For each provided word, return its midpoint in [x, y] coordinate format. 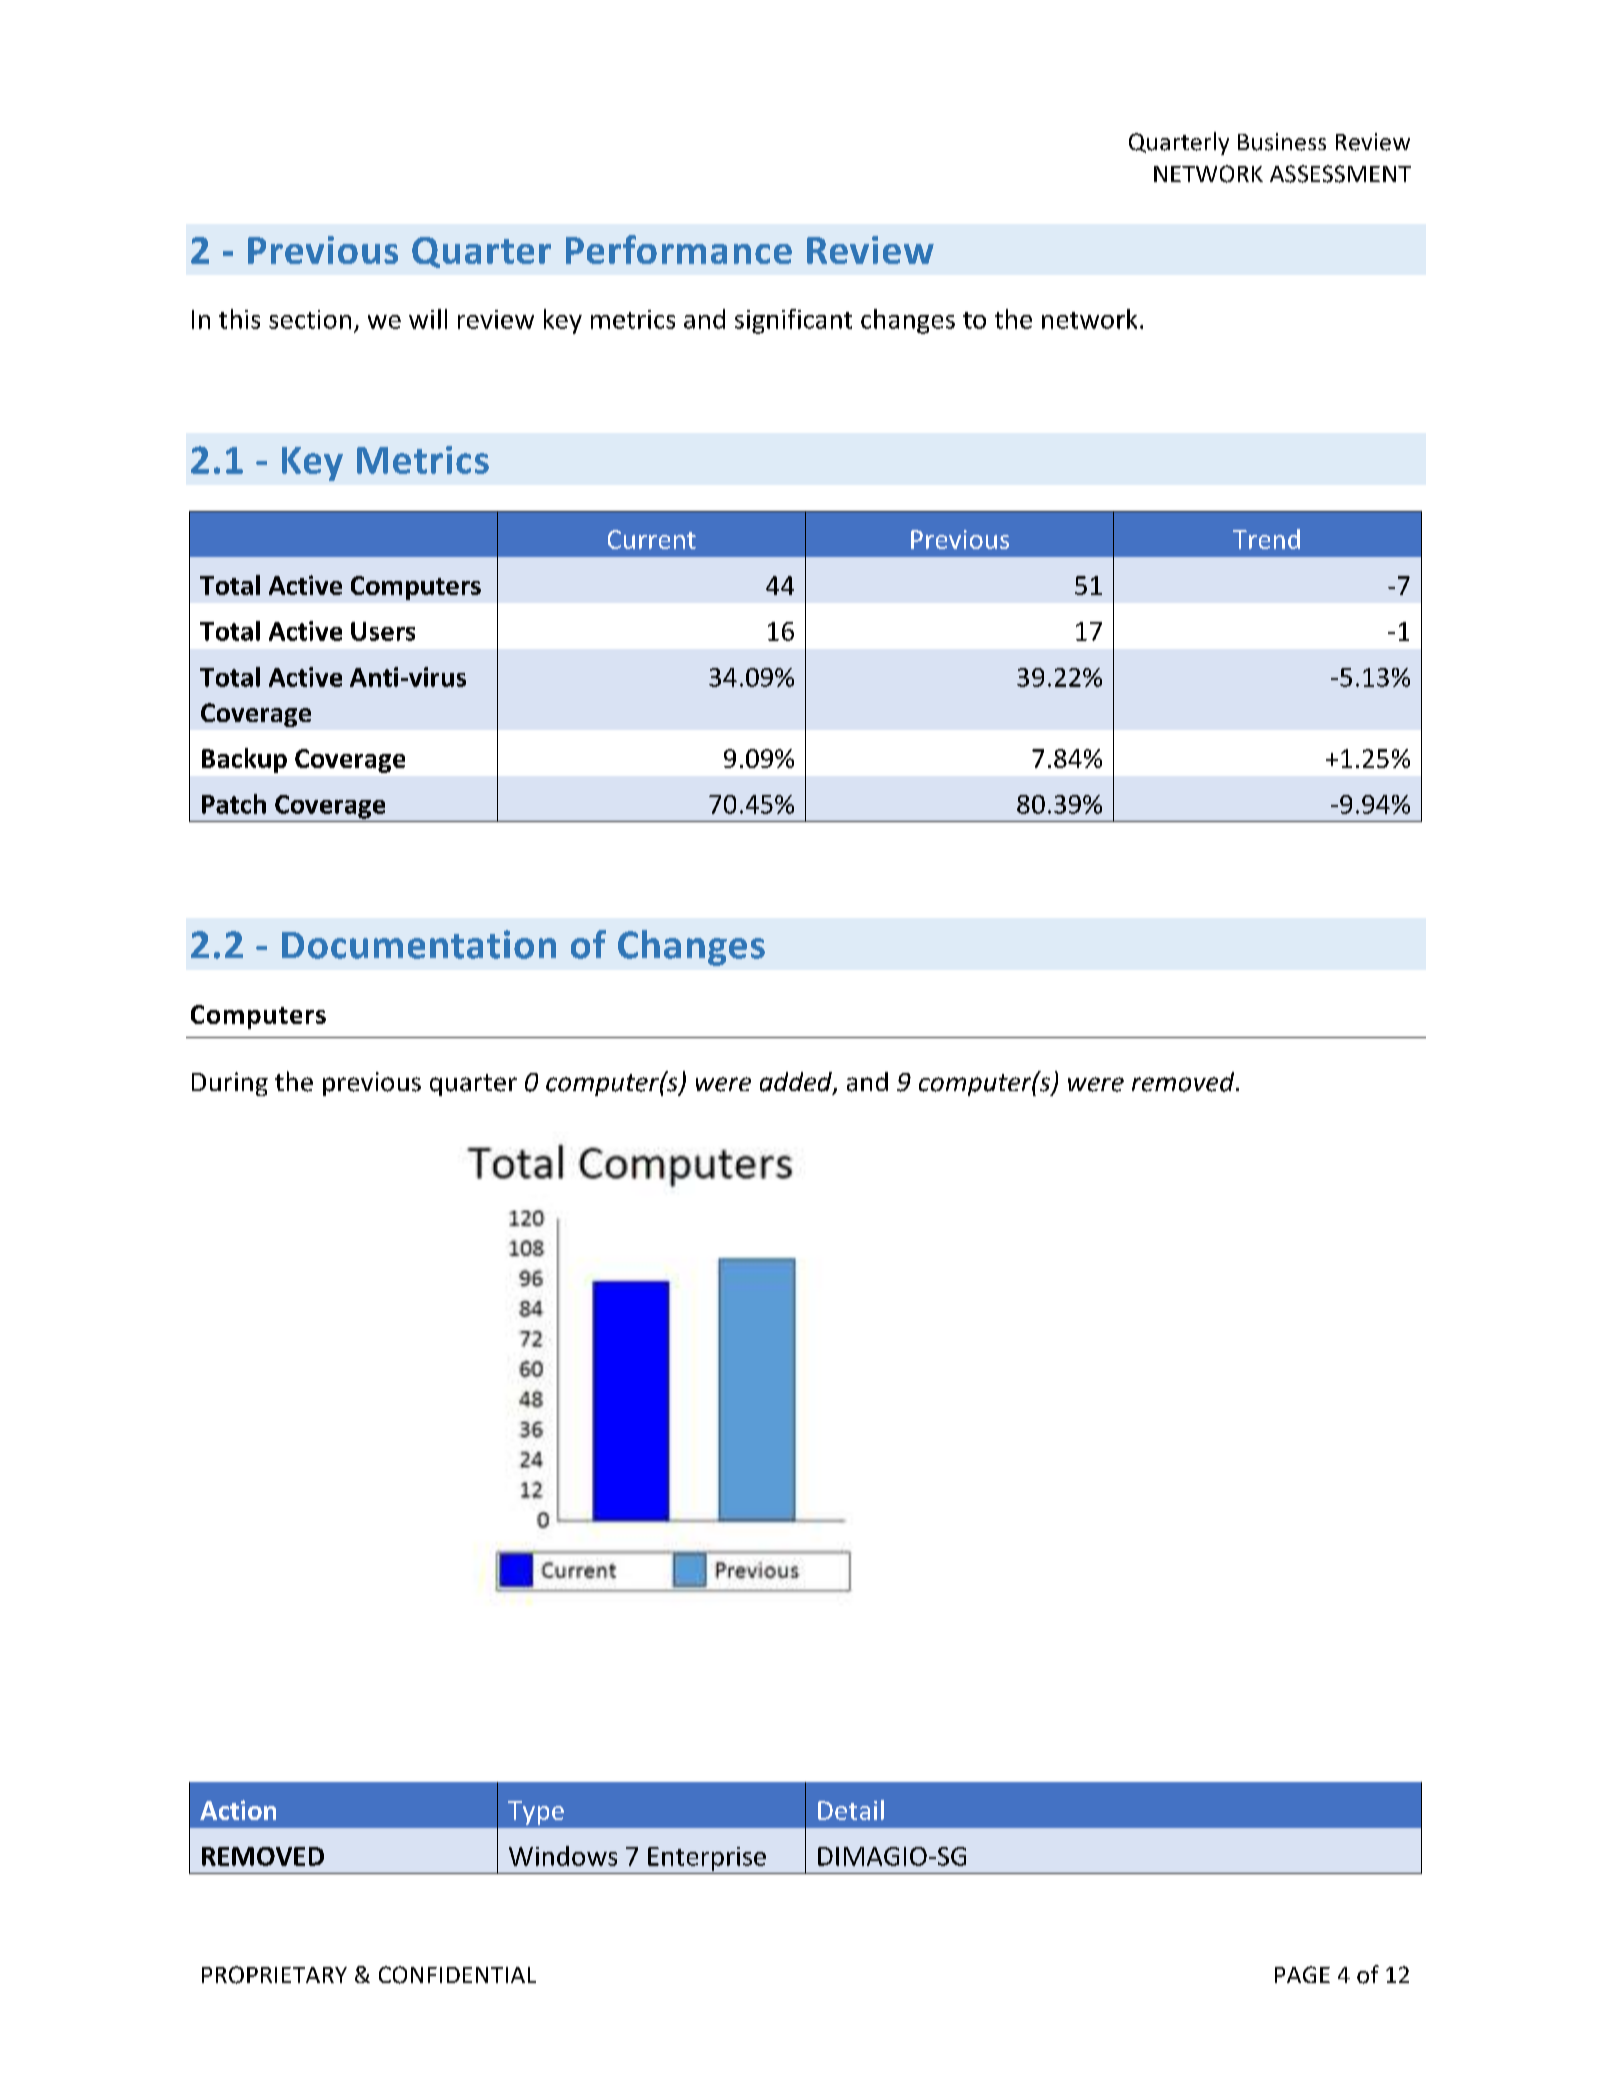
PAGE [1302, 1974]
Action [238, 1810]
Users [383, 631]
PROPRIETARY [274, 1975]
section [310, 319]
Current [652, 539]
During [230, 1084]
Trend [1266, 539]
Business [1282, 142]
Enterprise [707, 1859]
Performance [679, 249]
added [797, 1083]
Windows [563, 1856]
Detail [851, 1810]
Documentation [419, 944]
